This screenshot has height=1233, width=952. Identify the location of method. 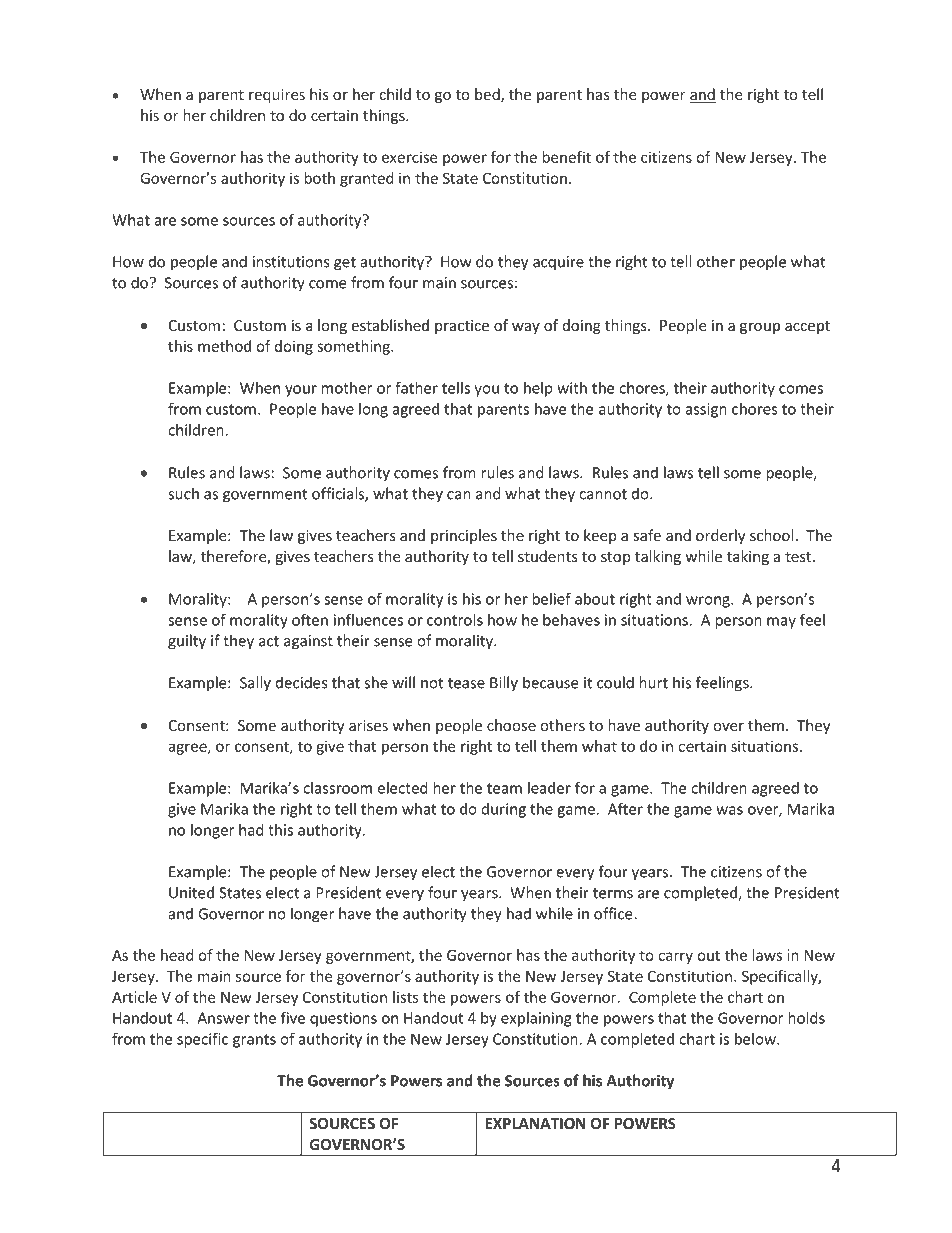
(224, 346).
